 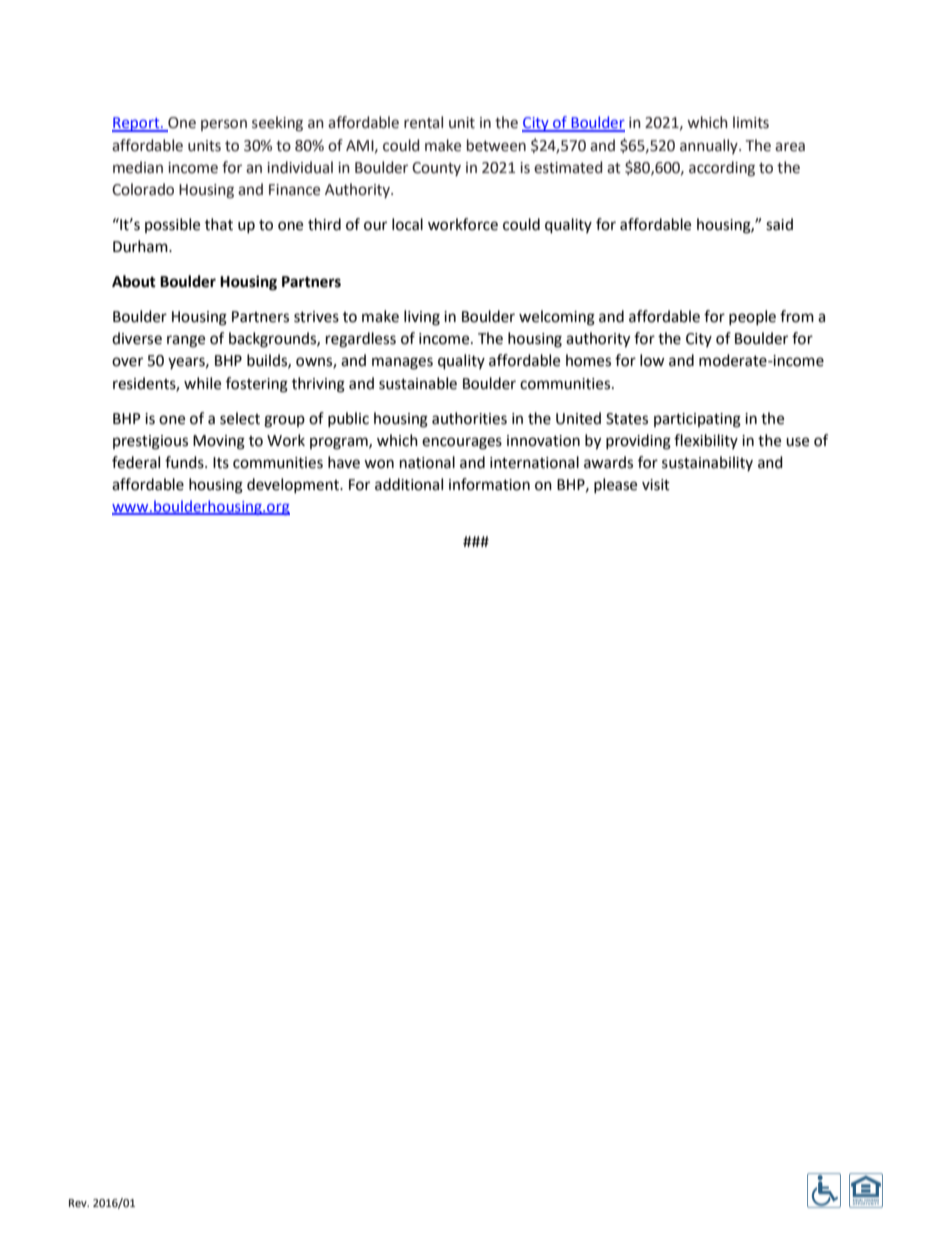 I want to click on Colorado, so click(x=143, y=189).
